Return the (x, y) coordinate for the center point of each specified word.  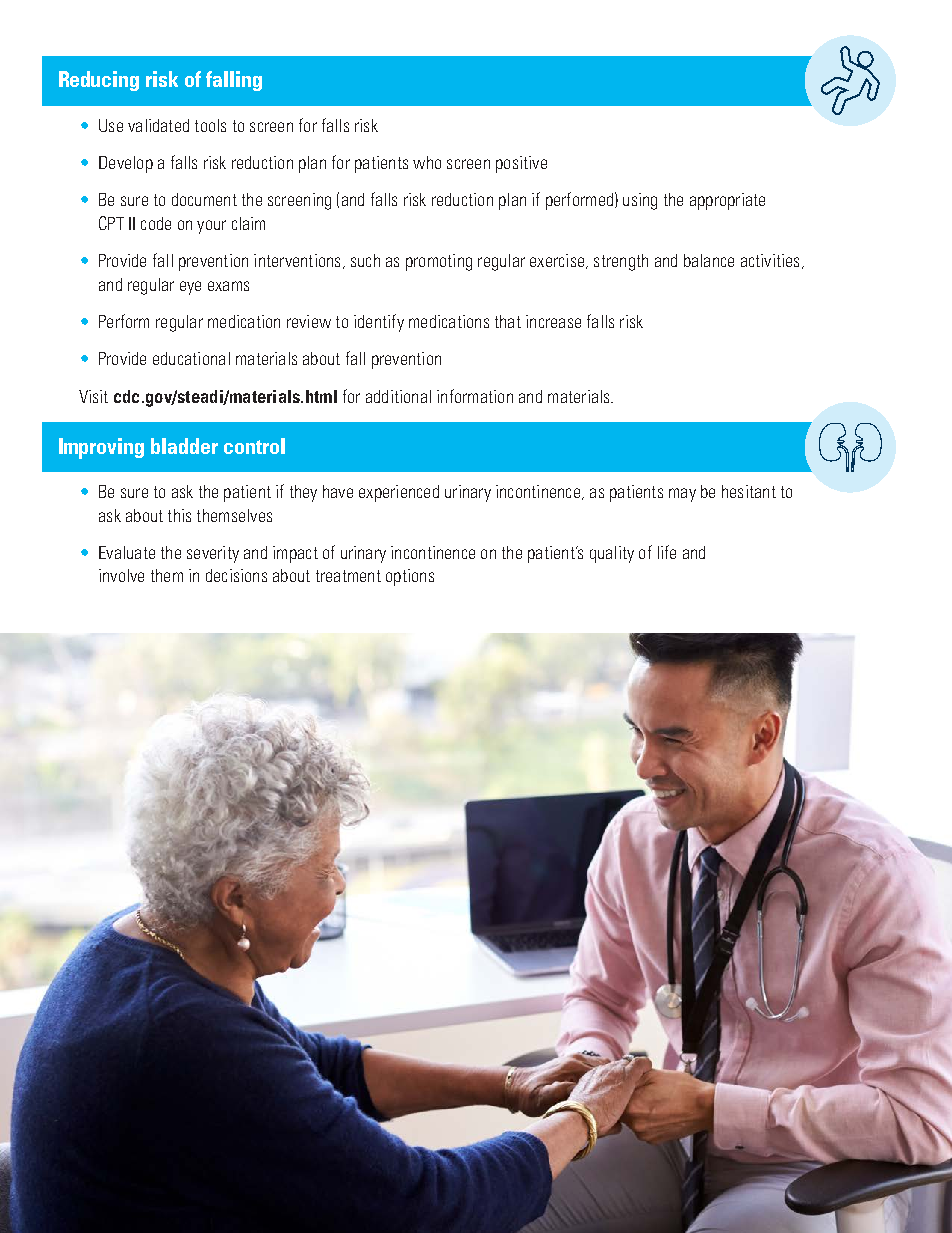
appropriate (727, 201)
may (682, 495)
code (156, 223)
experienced (399, 493)
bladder (184, 446)
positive (521, 164)
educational (191, 358)
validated (158, 125)
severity (213, 554)
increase (553, 321)
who (427, 162)
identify (379, 323)
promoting (439, 262)
